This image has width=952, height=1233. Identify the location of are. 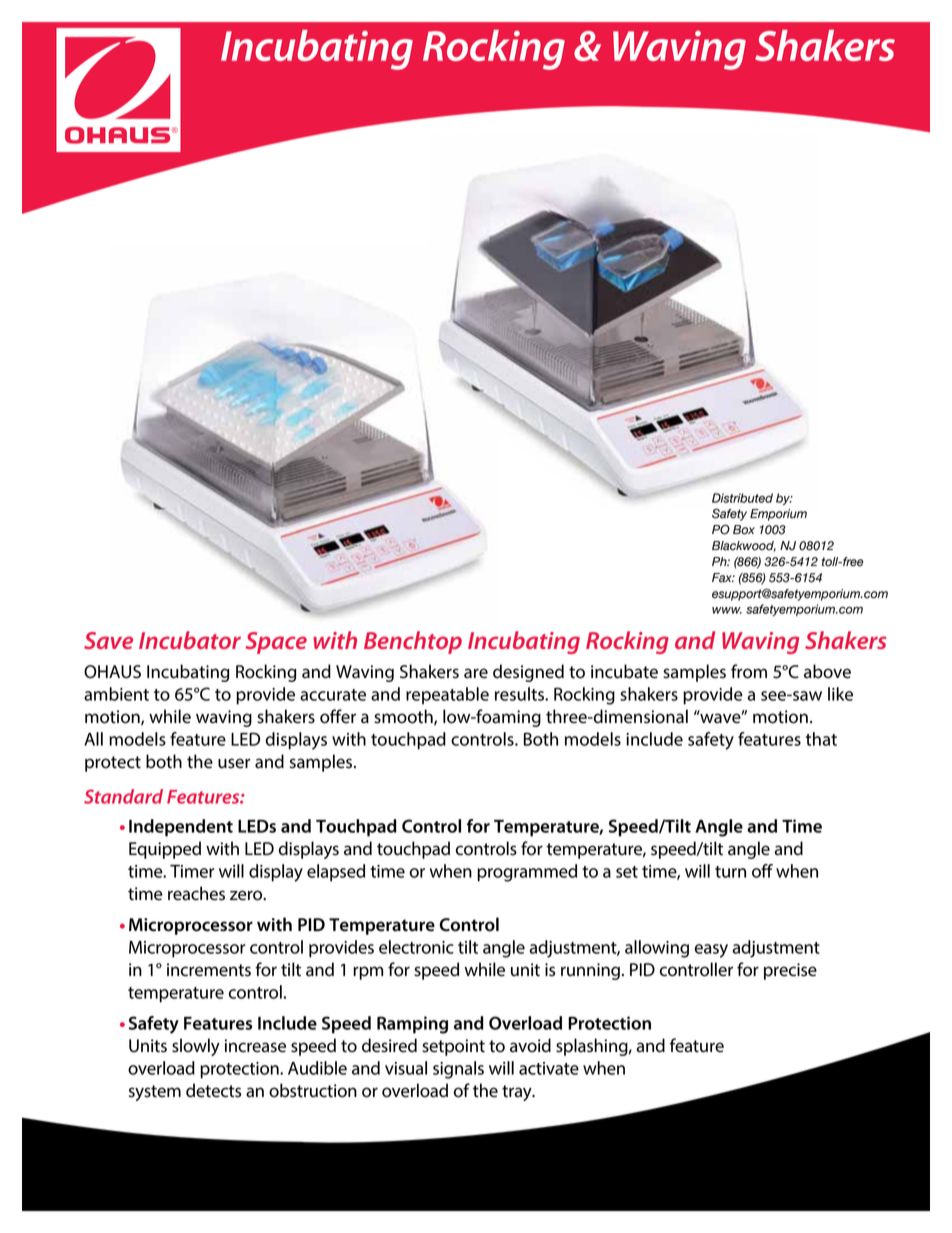
(476, 673).
